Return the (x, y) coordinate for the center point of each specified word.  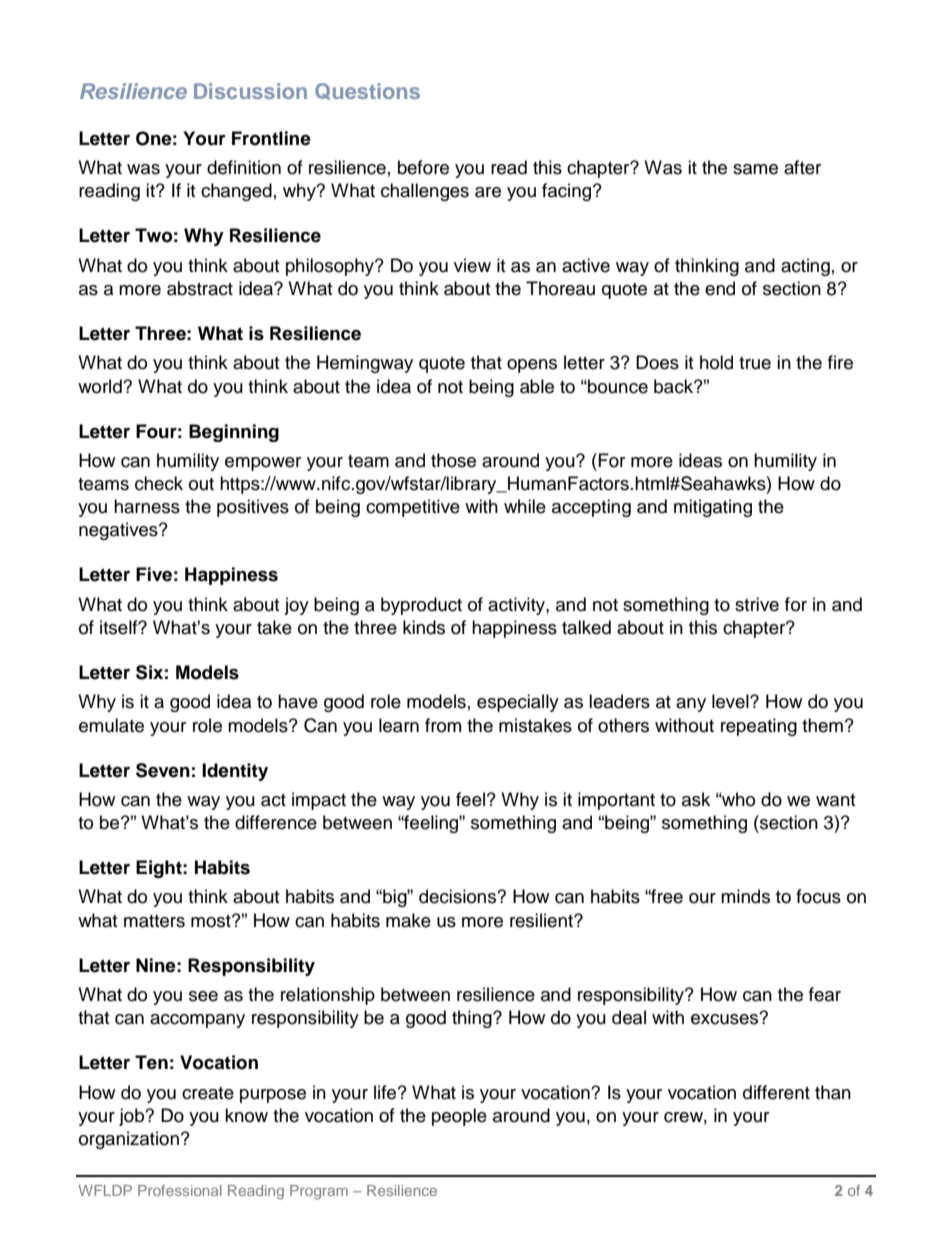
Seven (163, 770)
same (755, 169)
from (443, 725)
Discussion (250, 91)
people (459, 1117)
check (159, 483)
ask (696, 799)
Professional (180, 1190)
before (423, 167)
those (453, 460)
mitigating (713, 508)
